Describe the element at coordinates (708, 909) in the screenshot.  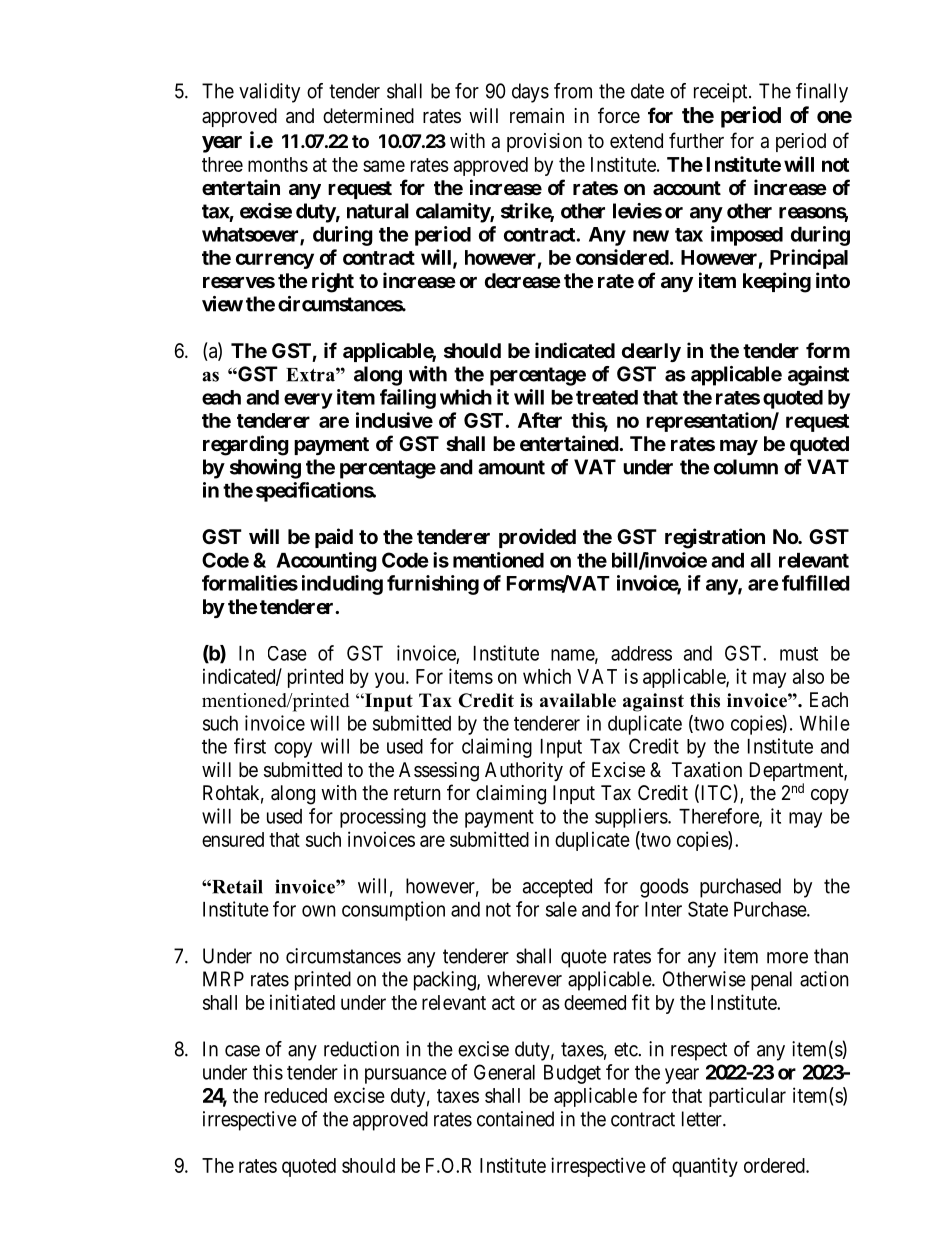
I see `State` at that location.
